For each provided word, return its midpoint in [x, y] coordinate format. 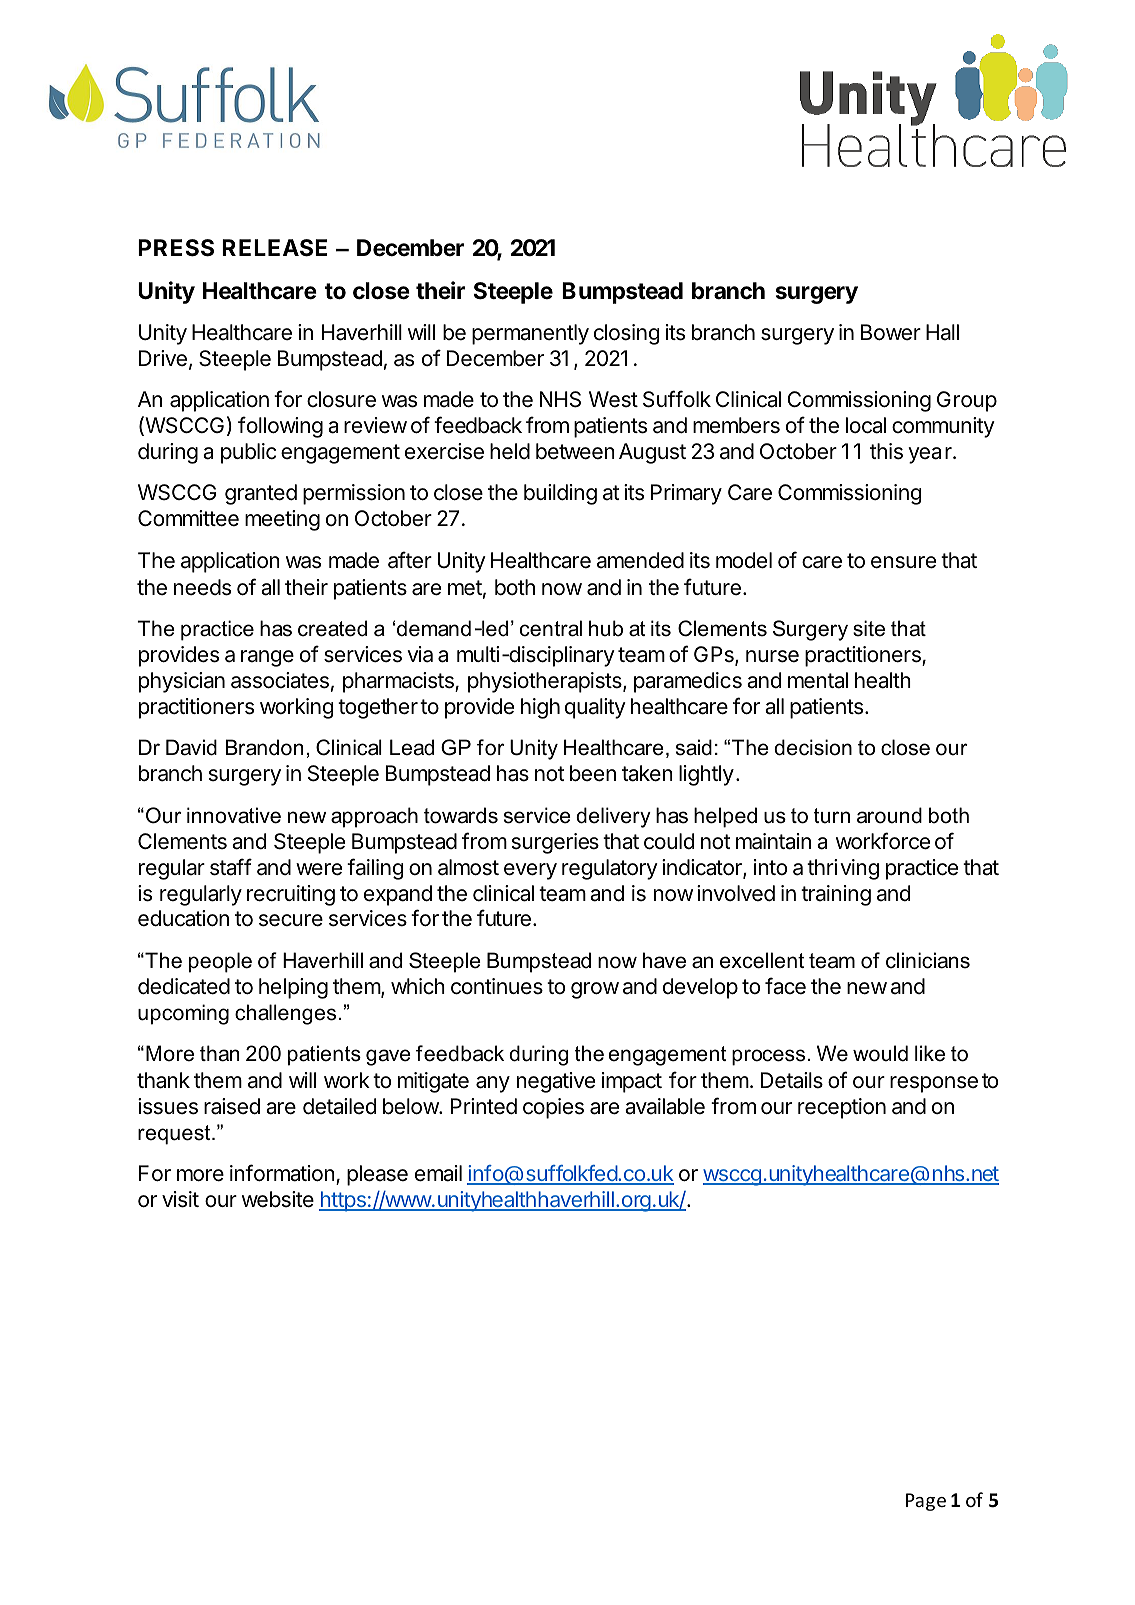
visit [180, 1199]
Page [926, 1502]
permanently [530, 334]
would [880, 1053]
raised [232, 1106]
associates [280, 680]
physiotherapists [546, 682]
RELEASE [274, 248]
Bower [891, 332]
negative [556, 1082]
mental [818, 680]
